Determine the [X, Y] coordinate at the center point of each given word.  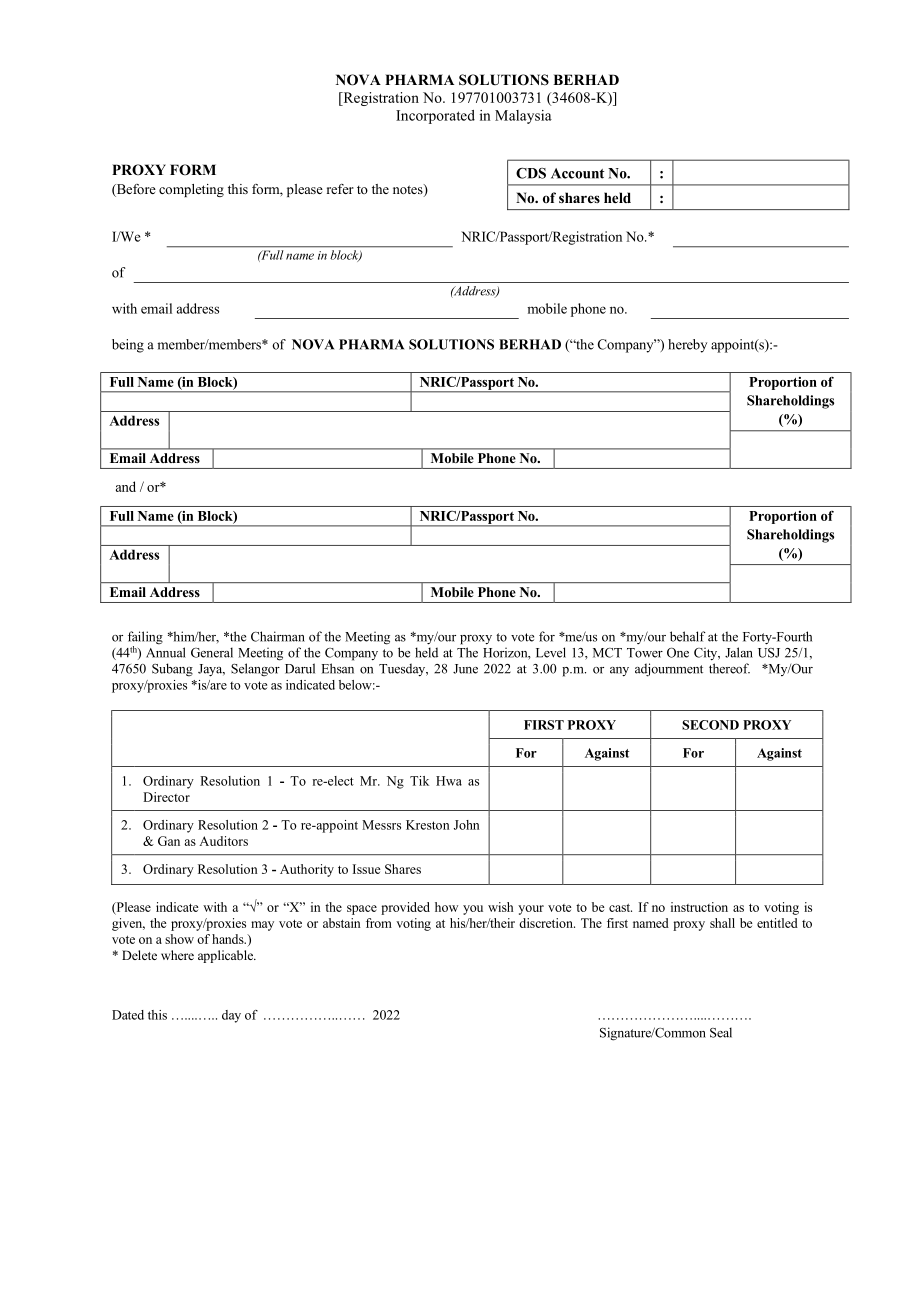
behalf [688, 636]
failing [145, 639]
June [465, 669]
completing [191, 190]
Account [577, 173]
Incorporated [435, 117]
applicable [227, 956]
